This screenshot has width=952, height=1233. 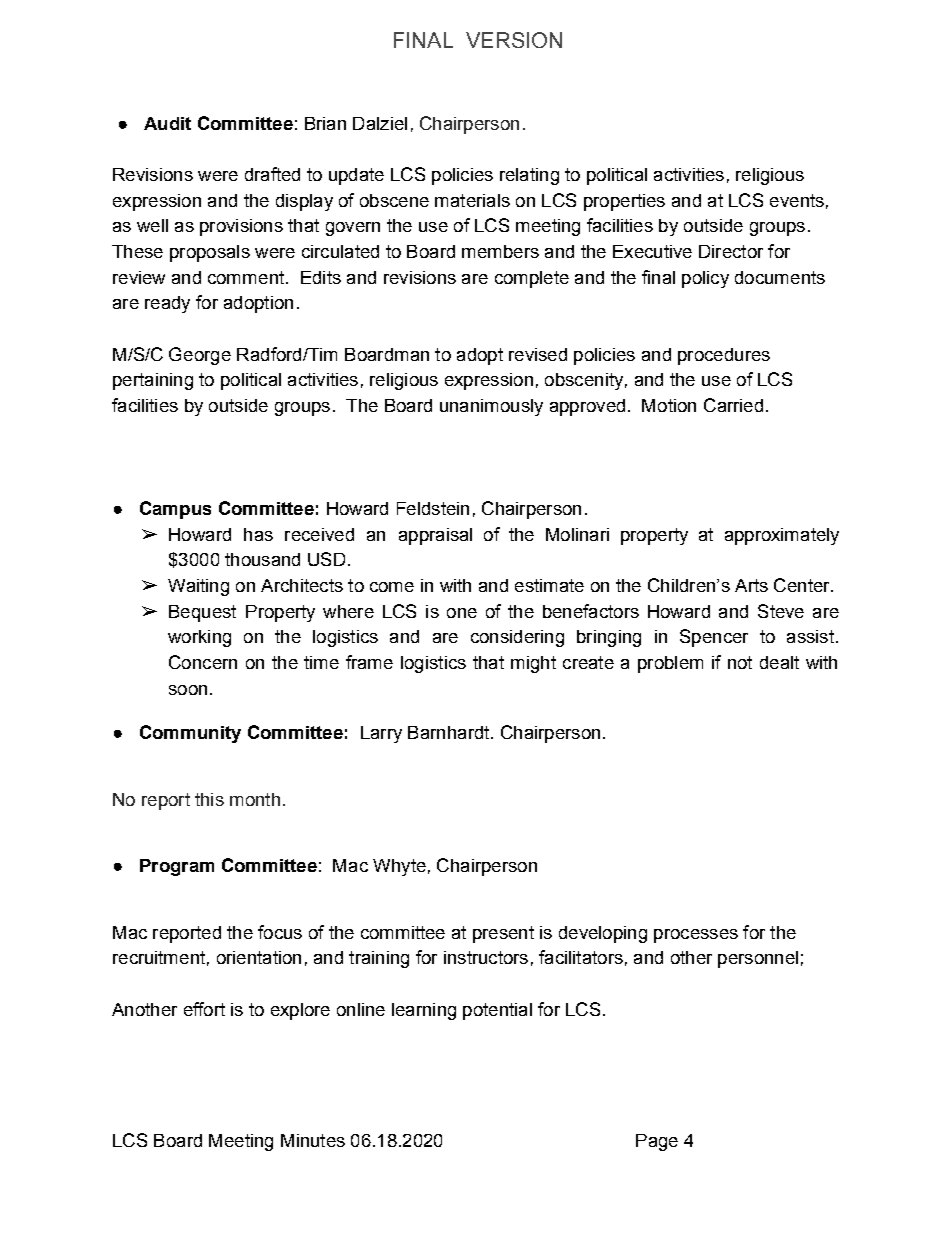 What do you see at coordinates (797, 200) in the screenshot?
I see `events` at bounding box center [797, 200].
